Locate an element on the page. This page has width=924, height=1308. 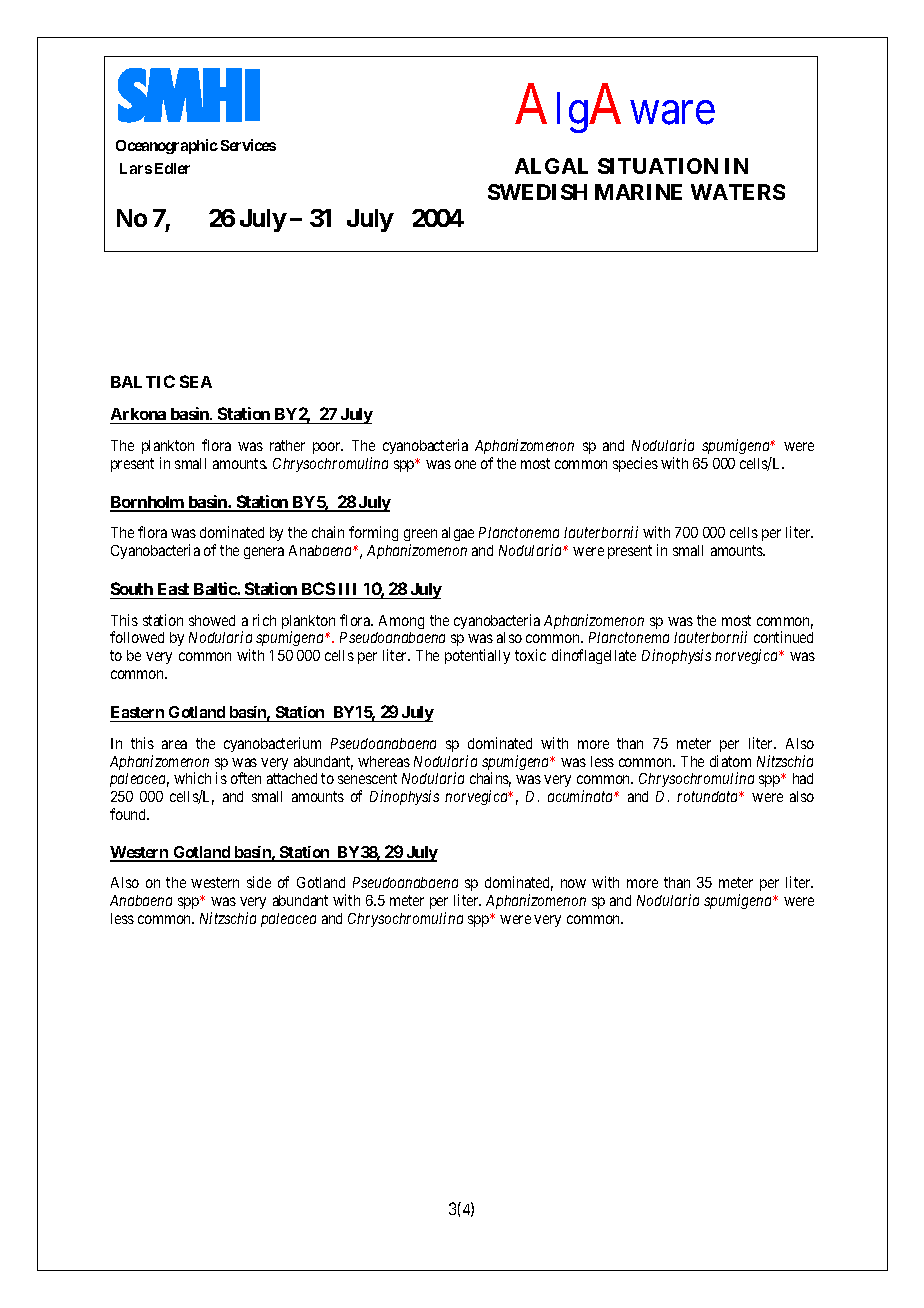
WATERS is located at coordinates (738, 192).
